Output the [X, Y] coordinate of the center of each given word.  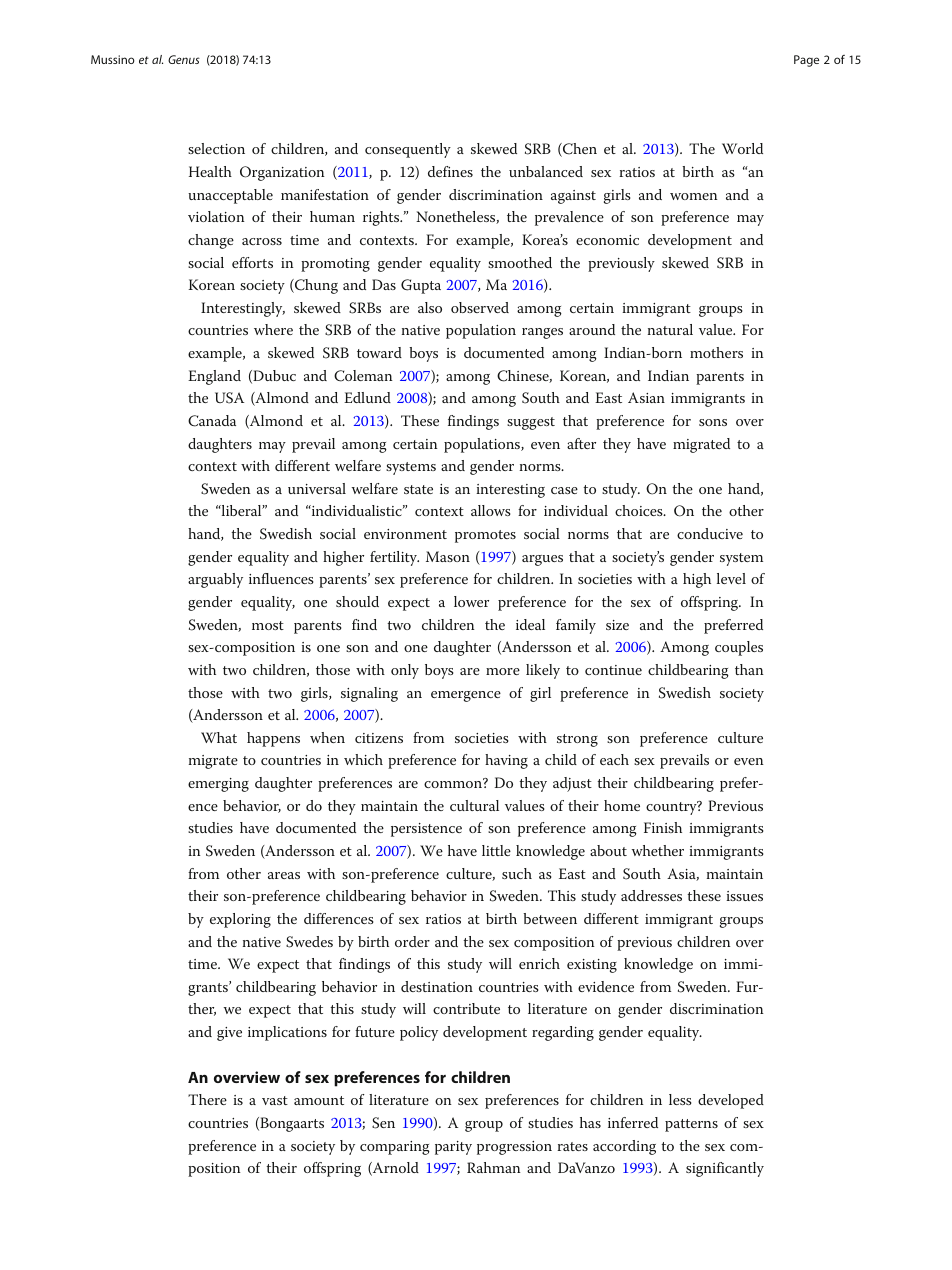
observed [480, 307]
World [742, 148]
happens [273, 739]
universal [317, 488]
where [273, 329]
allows [491, 510]
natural [670, 329]
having [506, 761]
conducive [710, 533]
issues [744, 896]
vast [275, 1100]
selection [216, 148]
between [550, 918]
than [749, 669]
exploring [240, 920]
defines [450, 171]
